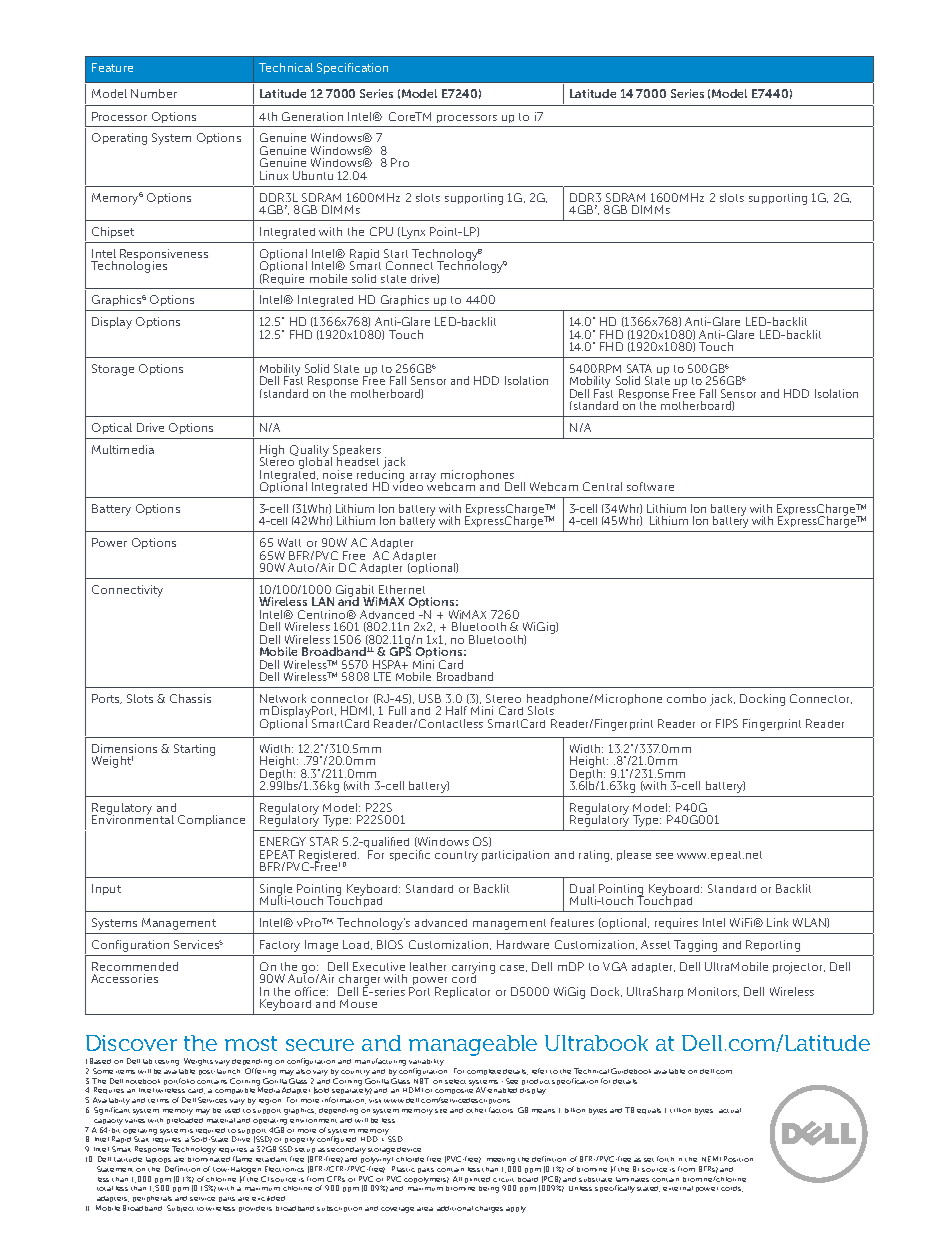  I want to click on SATA, so click(639, 368).
